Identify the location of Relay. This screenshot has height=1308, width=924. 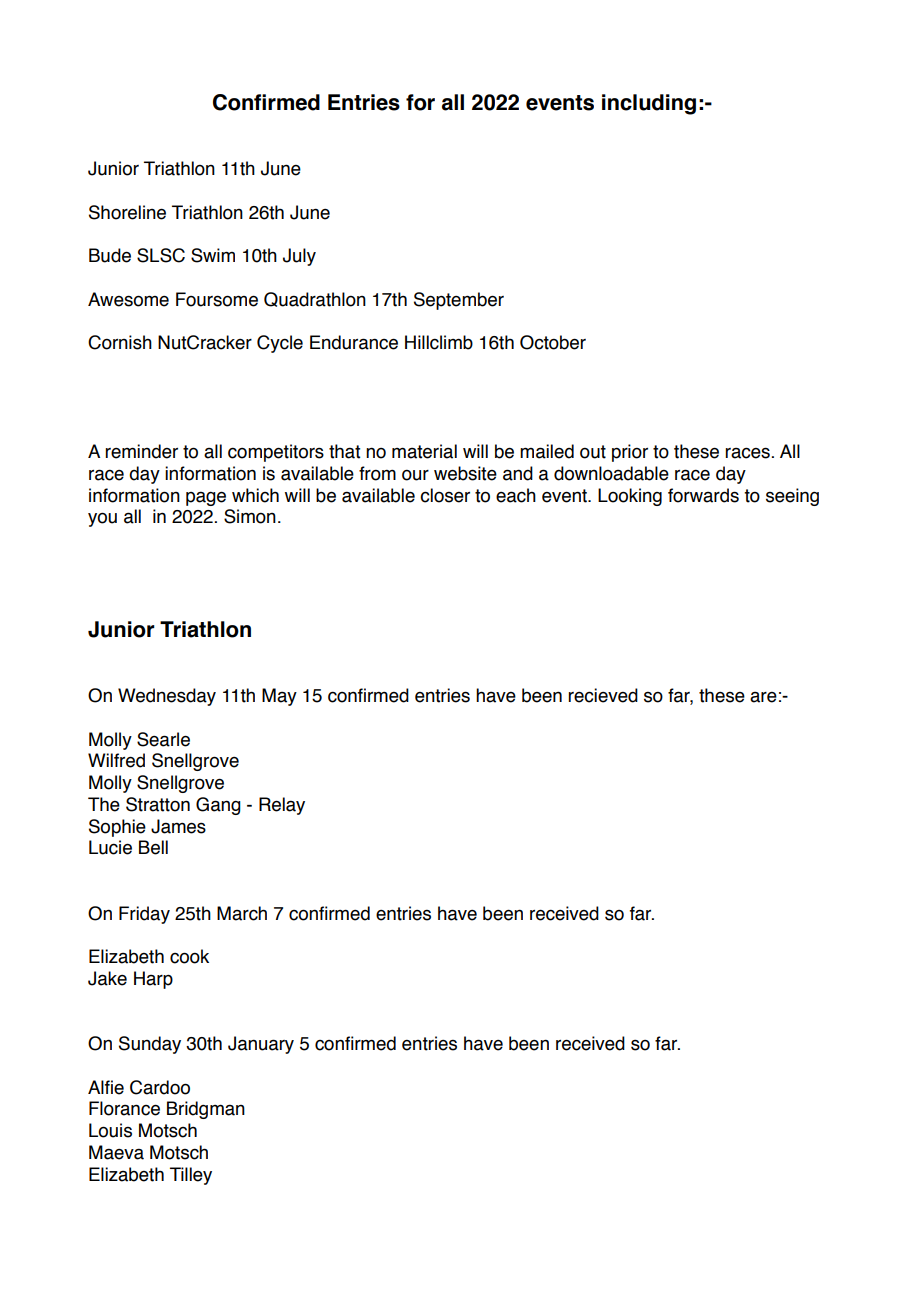
(282, 806).
